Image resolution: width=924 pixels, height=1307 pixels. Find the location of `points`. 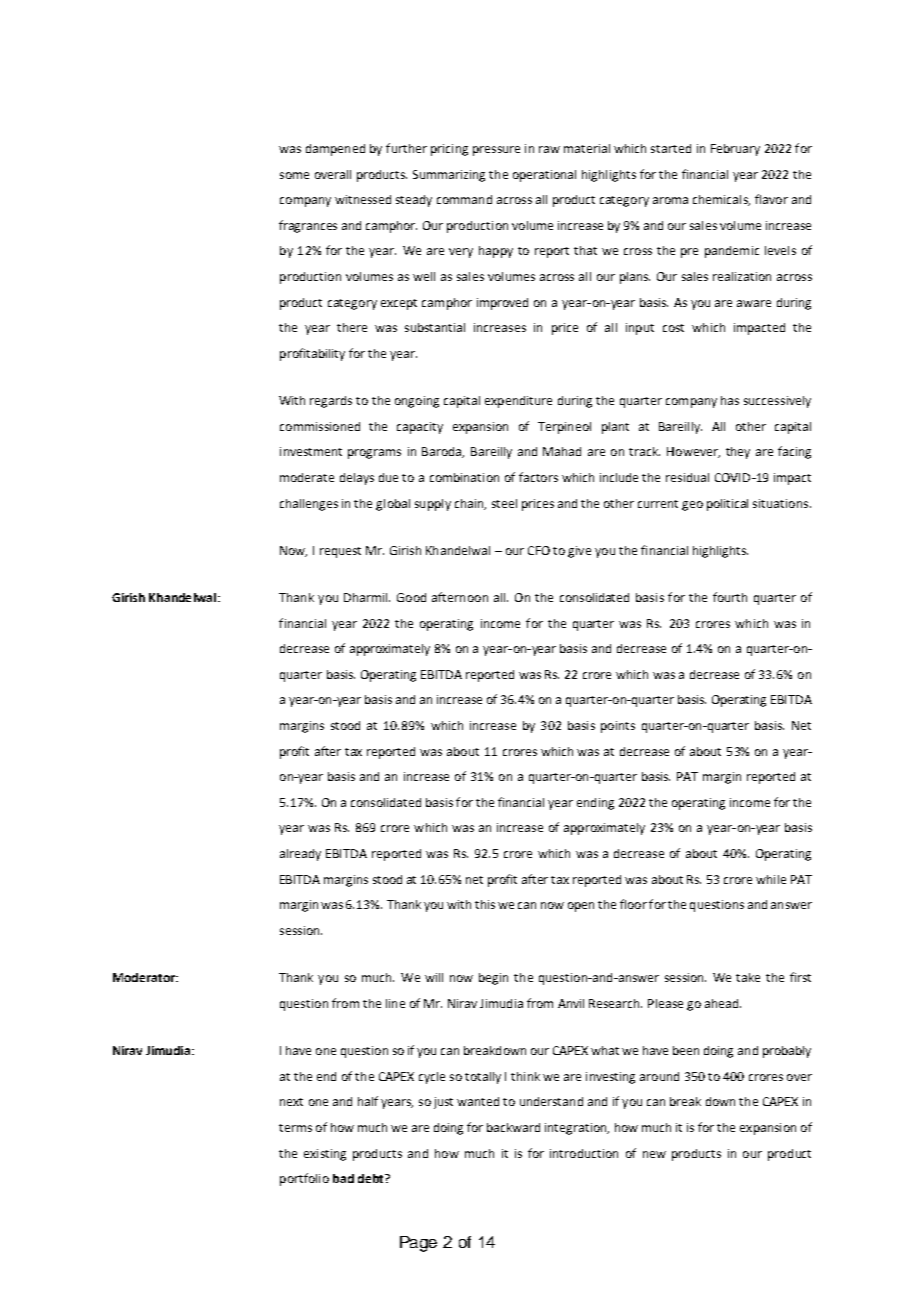

points is located at coordinates (618, 727).
